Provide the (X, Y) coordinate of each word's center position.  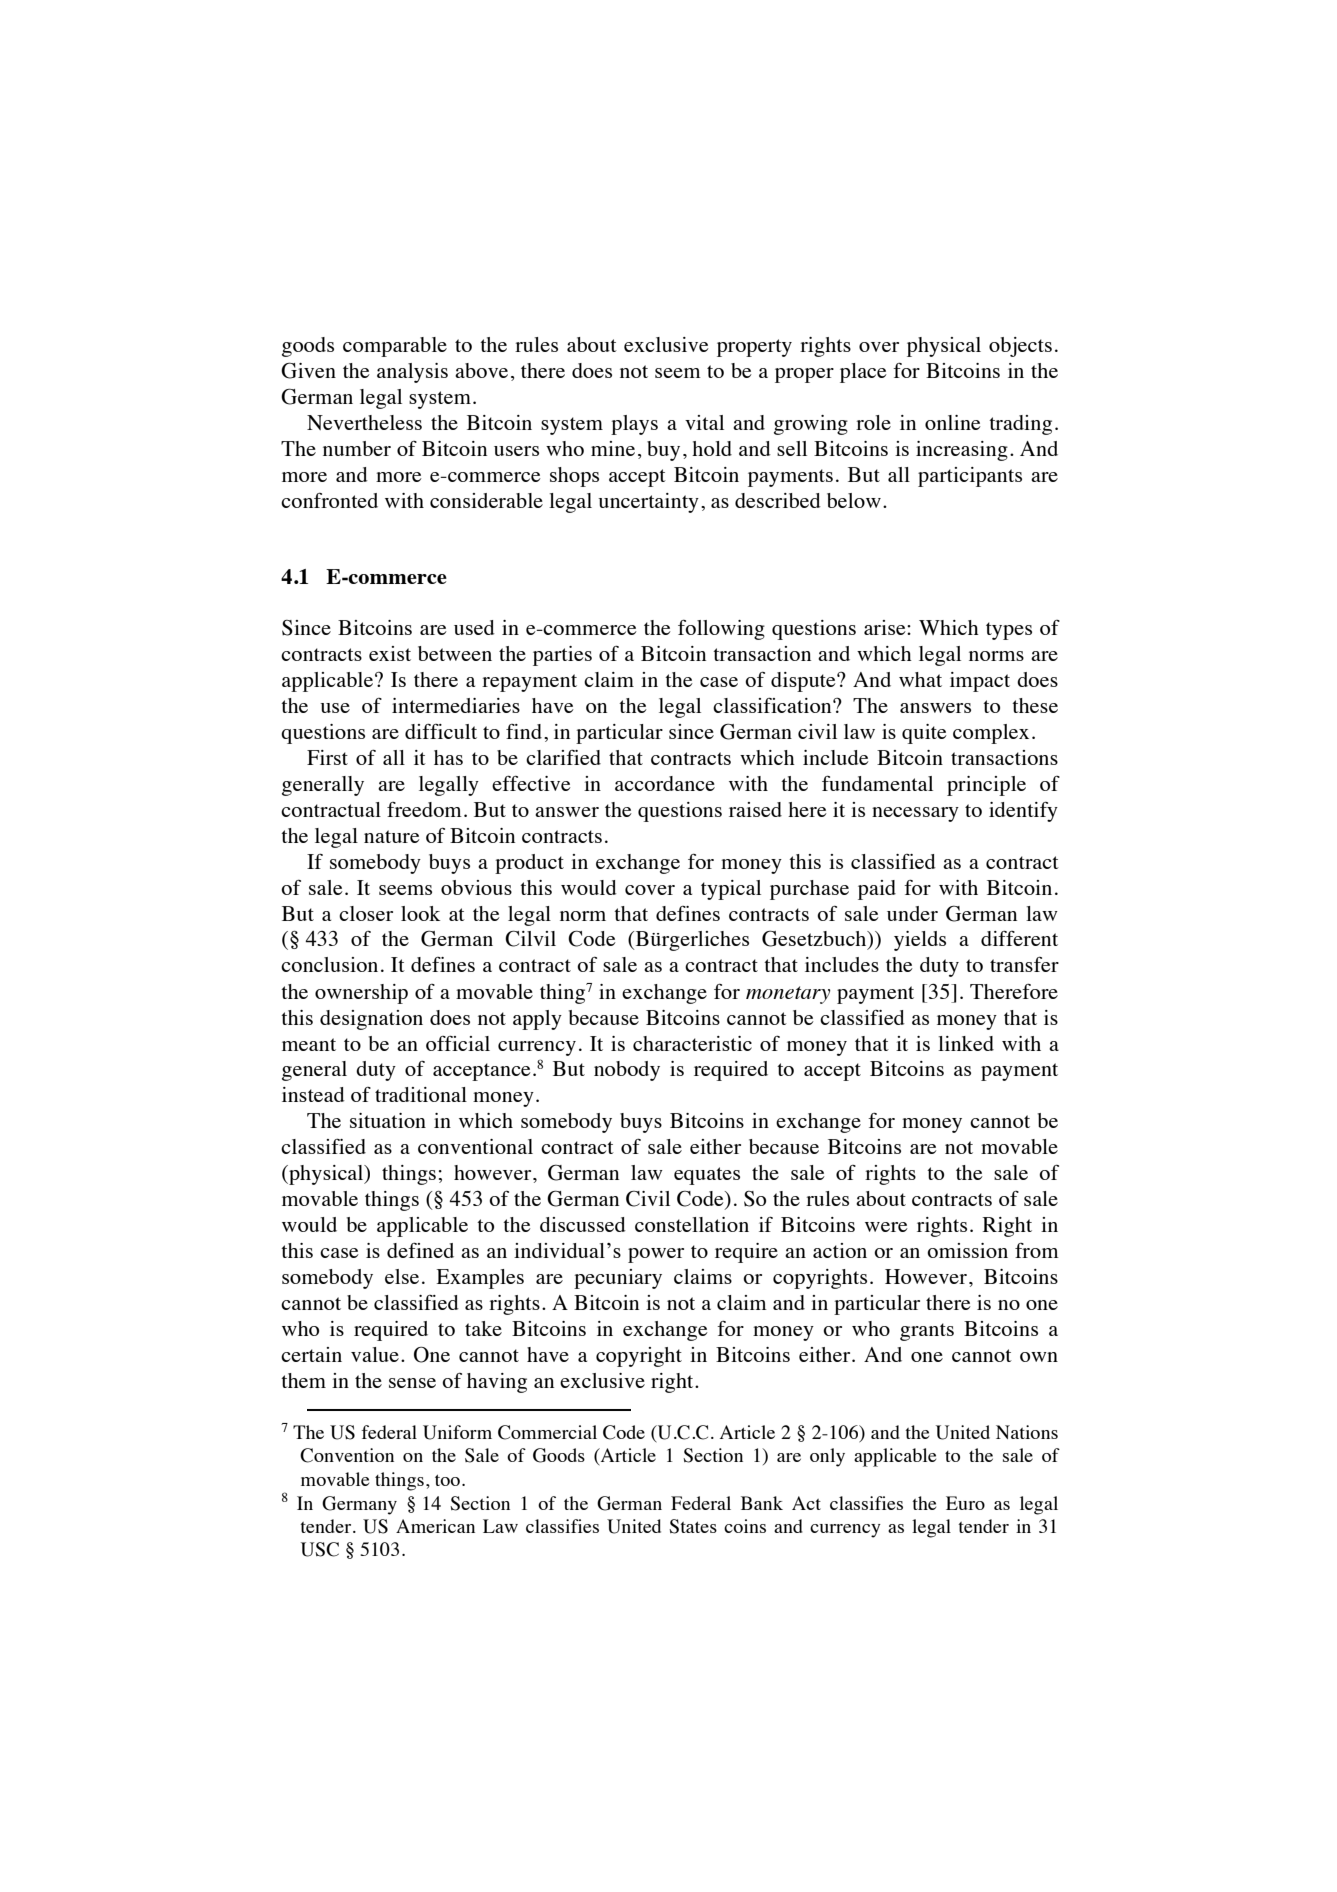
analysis (412, 373)
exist (390, 653)
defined (420, 1250)
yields (920, 941)
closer (366, 913)
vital (704, 422)
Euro (965, 1503)
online (953, 422)
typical (731, 890)
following (721, 629)
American (435, 1526)
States (693, 1526)
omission (967, 1250)
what (920, 679)
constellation (692, 1224)
